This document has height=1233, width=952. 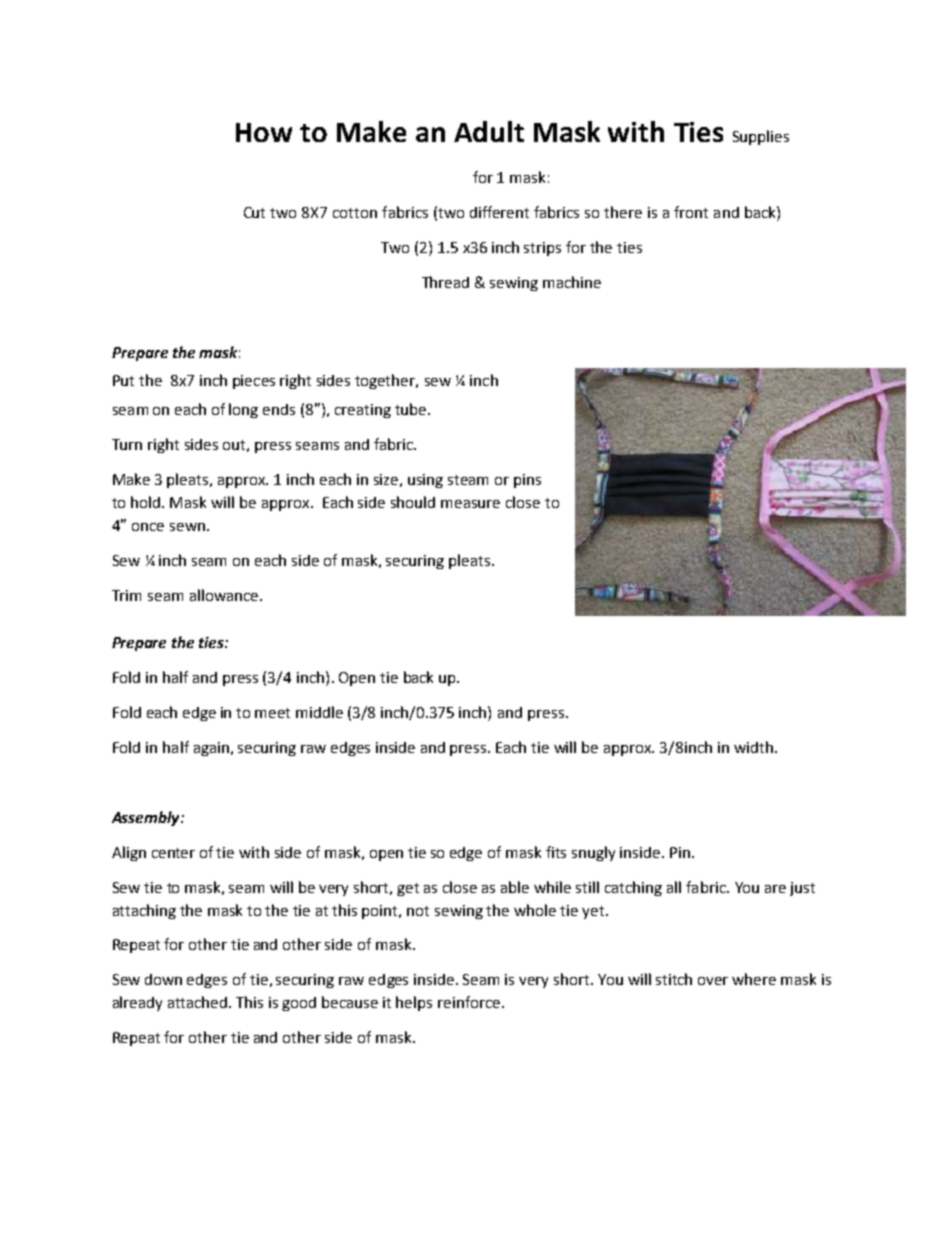 I want to click on How, so click(x=264, y=132).
